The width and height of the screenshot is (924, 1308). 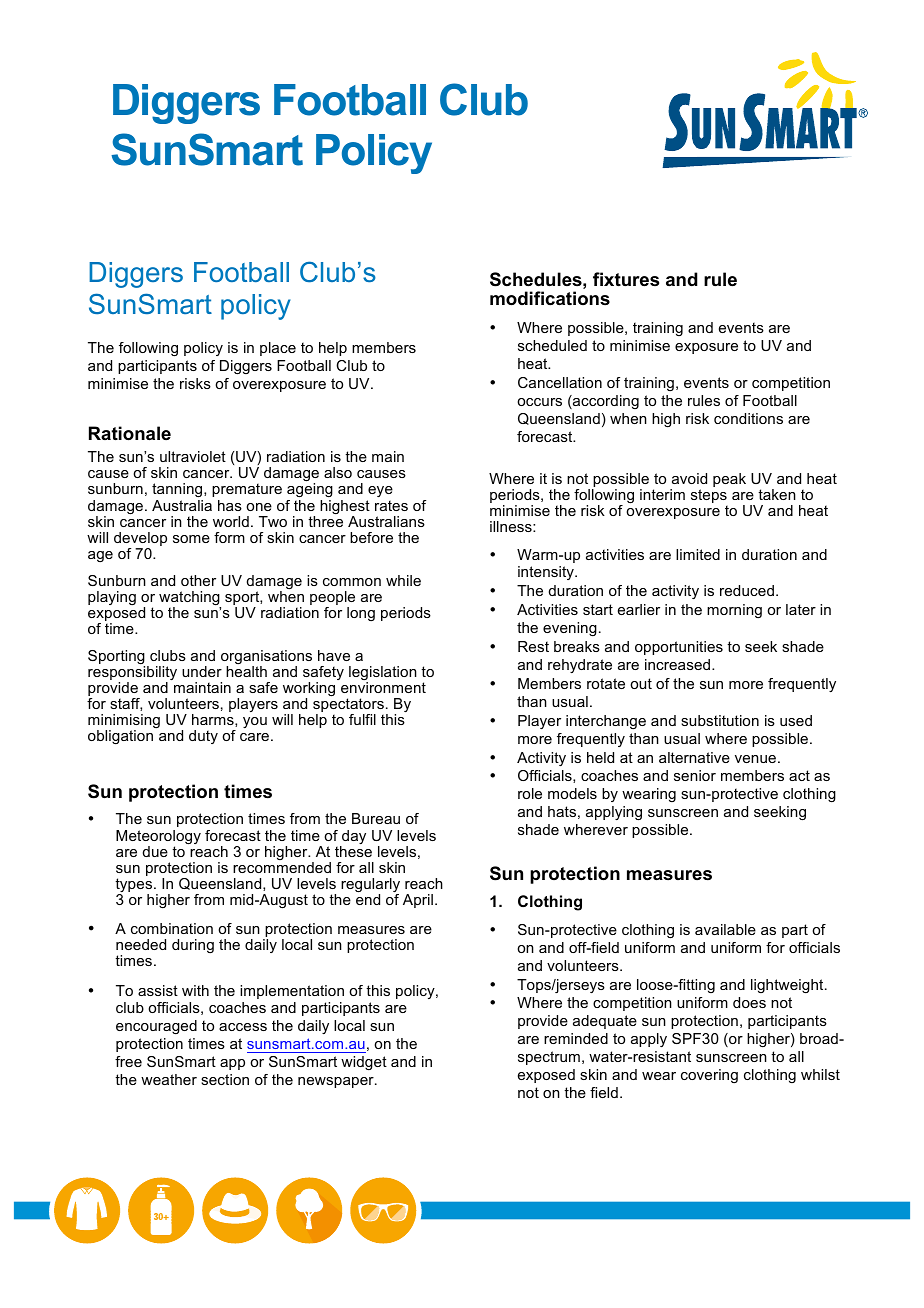 What do you see at coordinates (225, 1079) in the screenshot?
I see `section` at bounding box center [225, 1079].
